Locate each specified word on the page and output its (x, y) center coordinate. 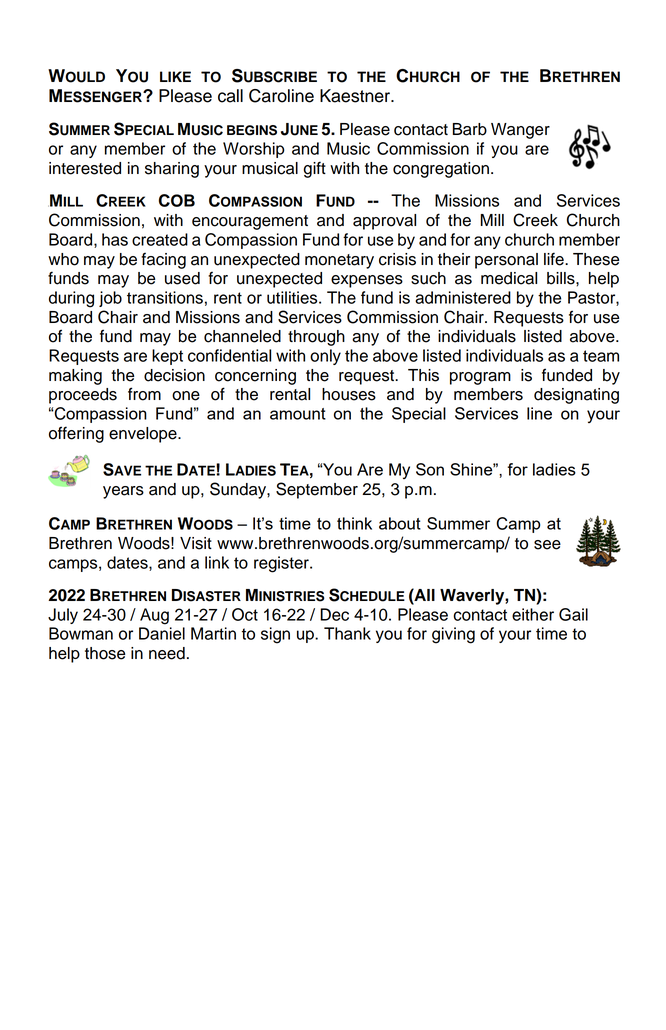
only (325, 357)
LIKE (175, 76)
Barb (470, 129)
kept (167, 357)
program (480, 378)
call (230, 96)
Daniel (162, 633)
